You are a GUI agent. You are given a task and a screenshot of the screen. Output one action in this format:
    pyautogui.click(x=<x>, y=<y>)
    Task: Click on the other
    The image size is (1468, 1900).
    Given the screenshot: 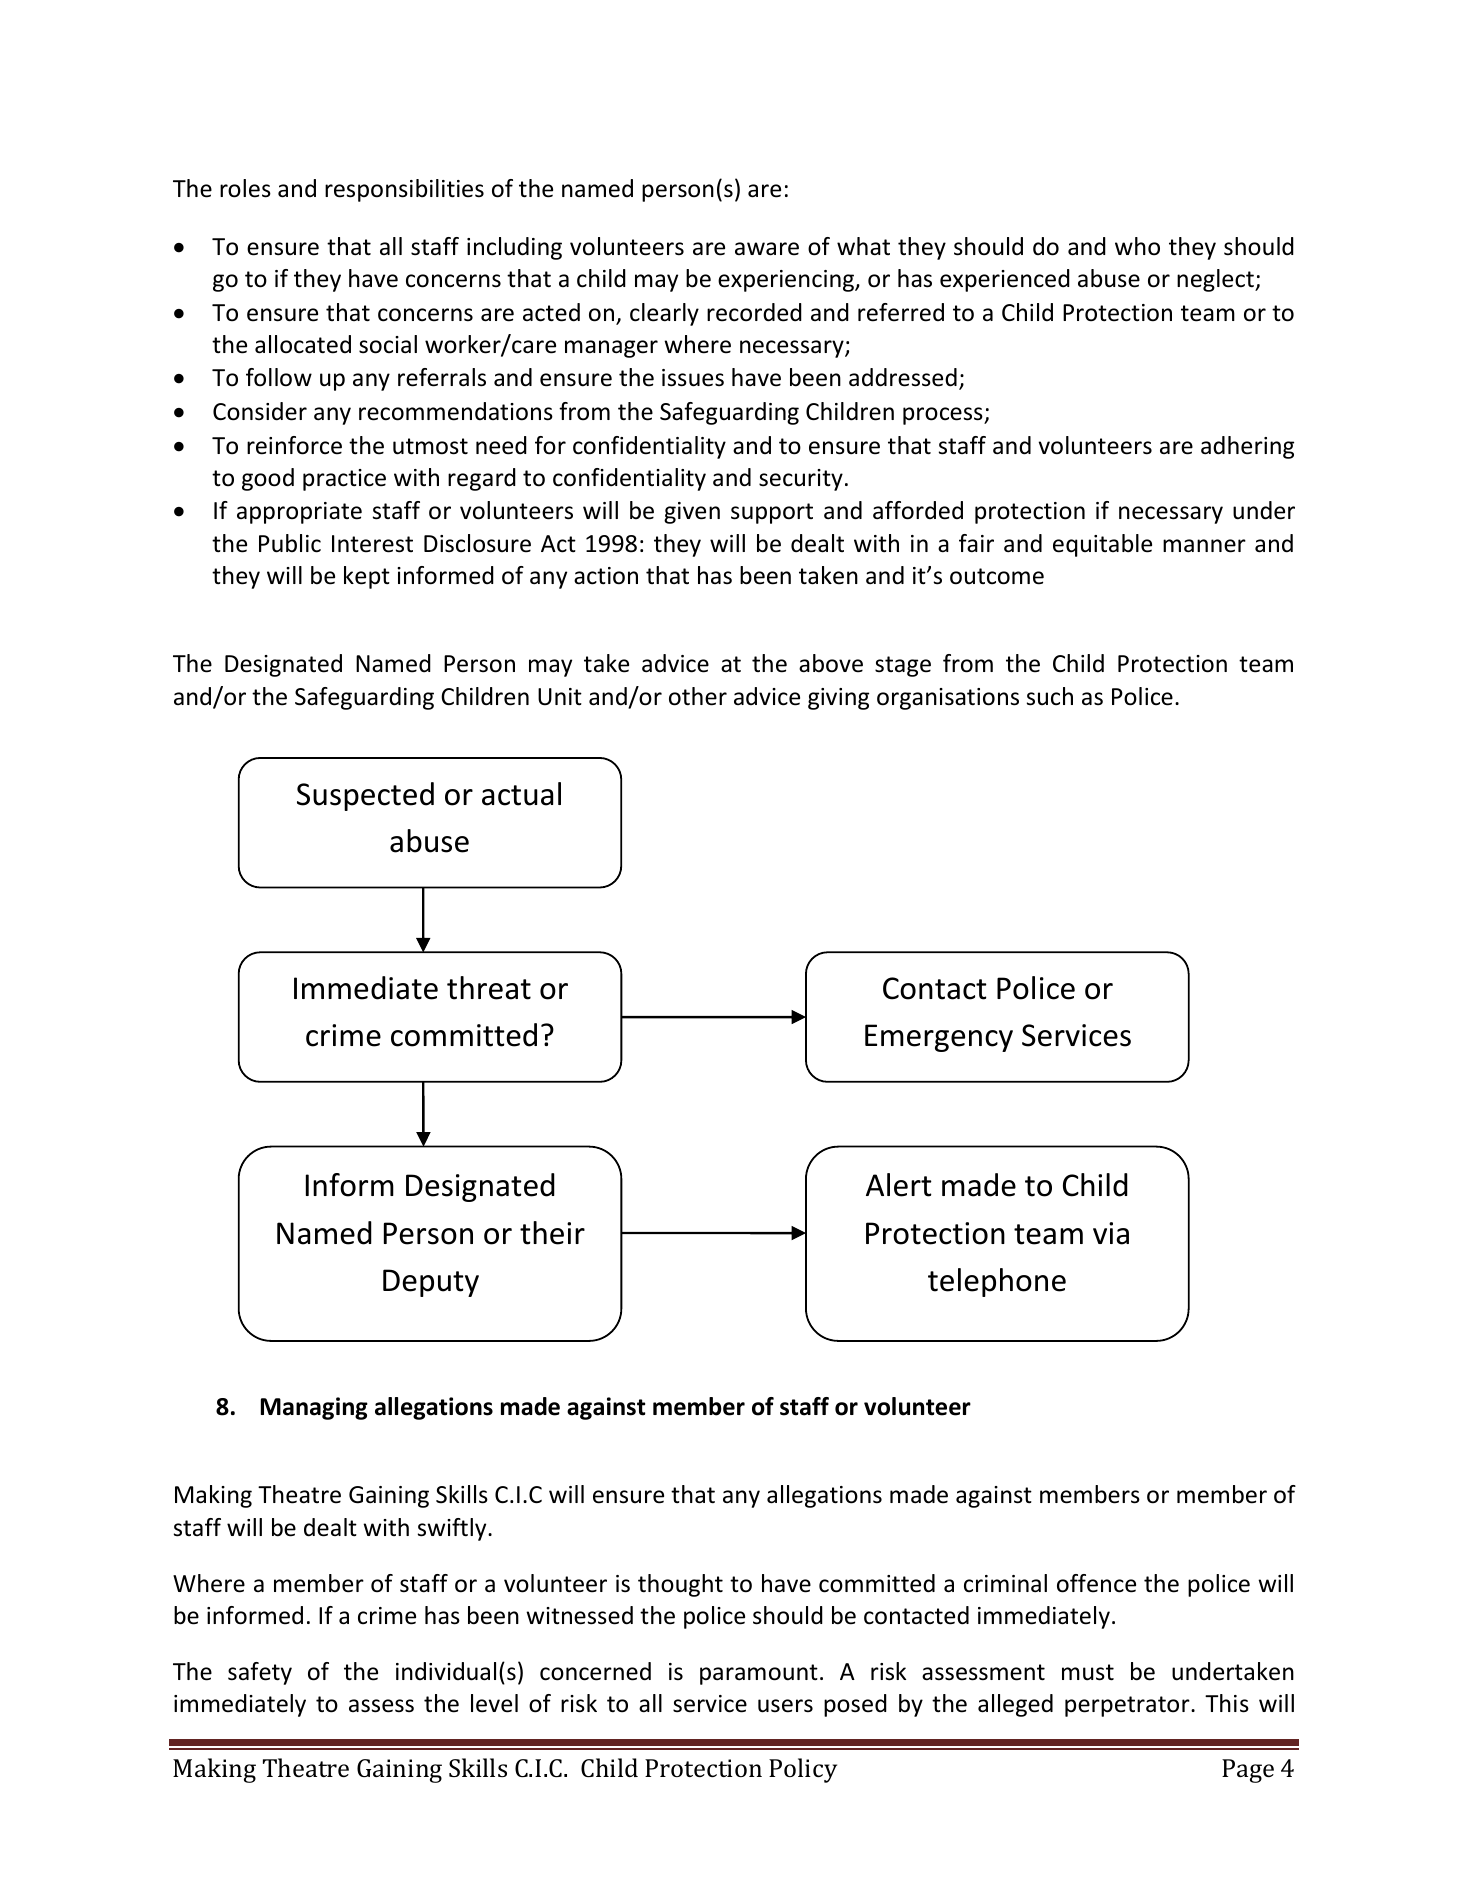 What is the action you would take?
    pyautogui.click(x=698, y=696)
